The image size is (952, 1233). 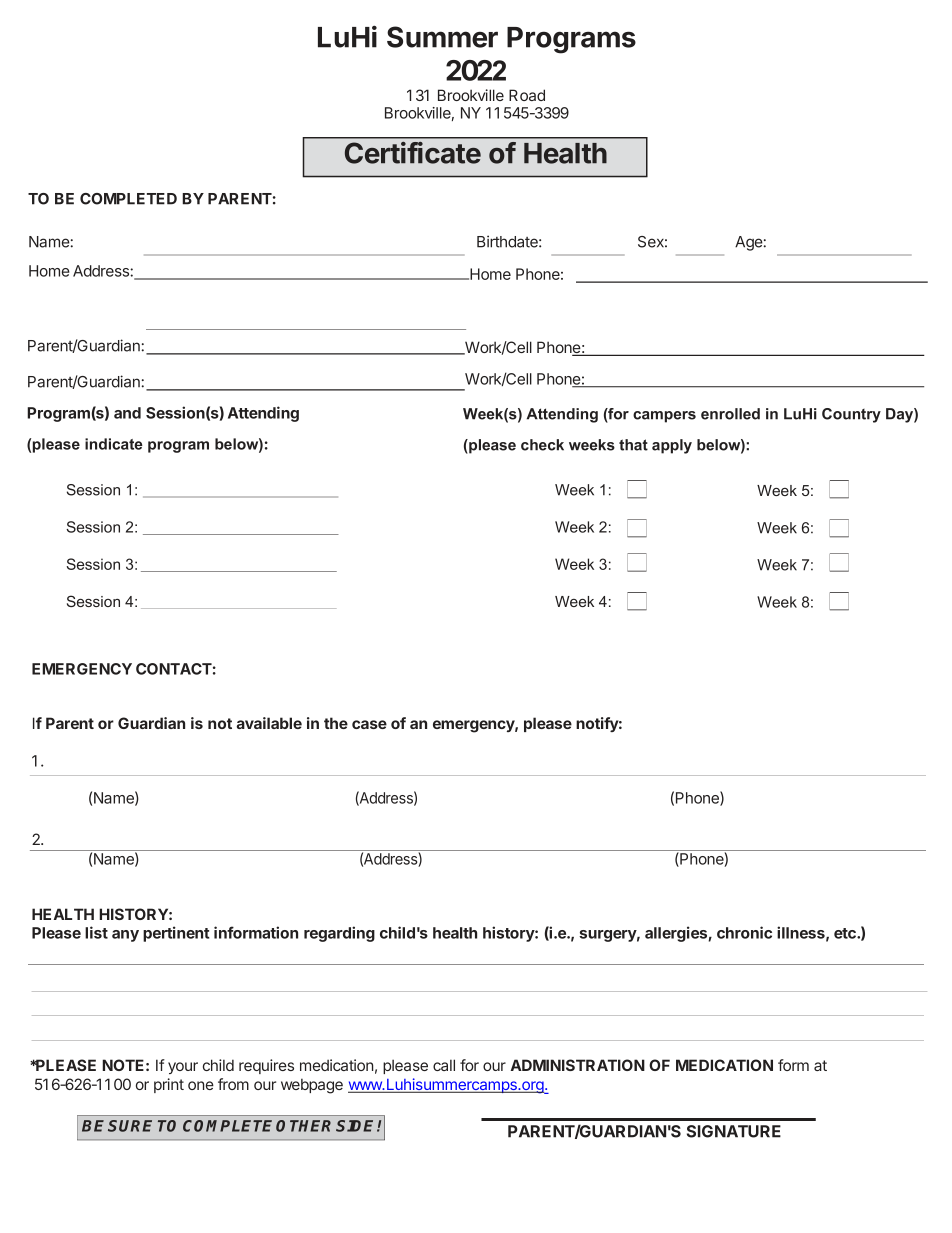 I want to click on etc, so click(x=846, y=933).
